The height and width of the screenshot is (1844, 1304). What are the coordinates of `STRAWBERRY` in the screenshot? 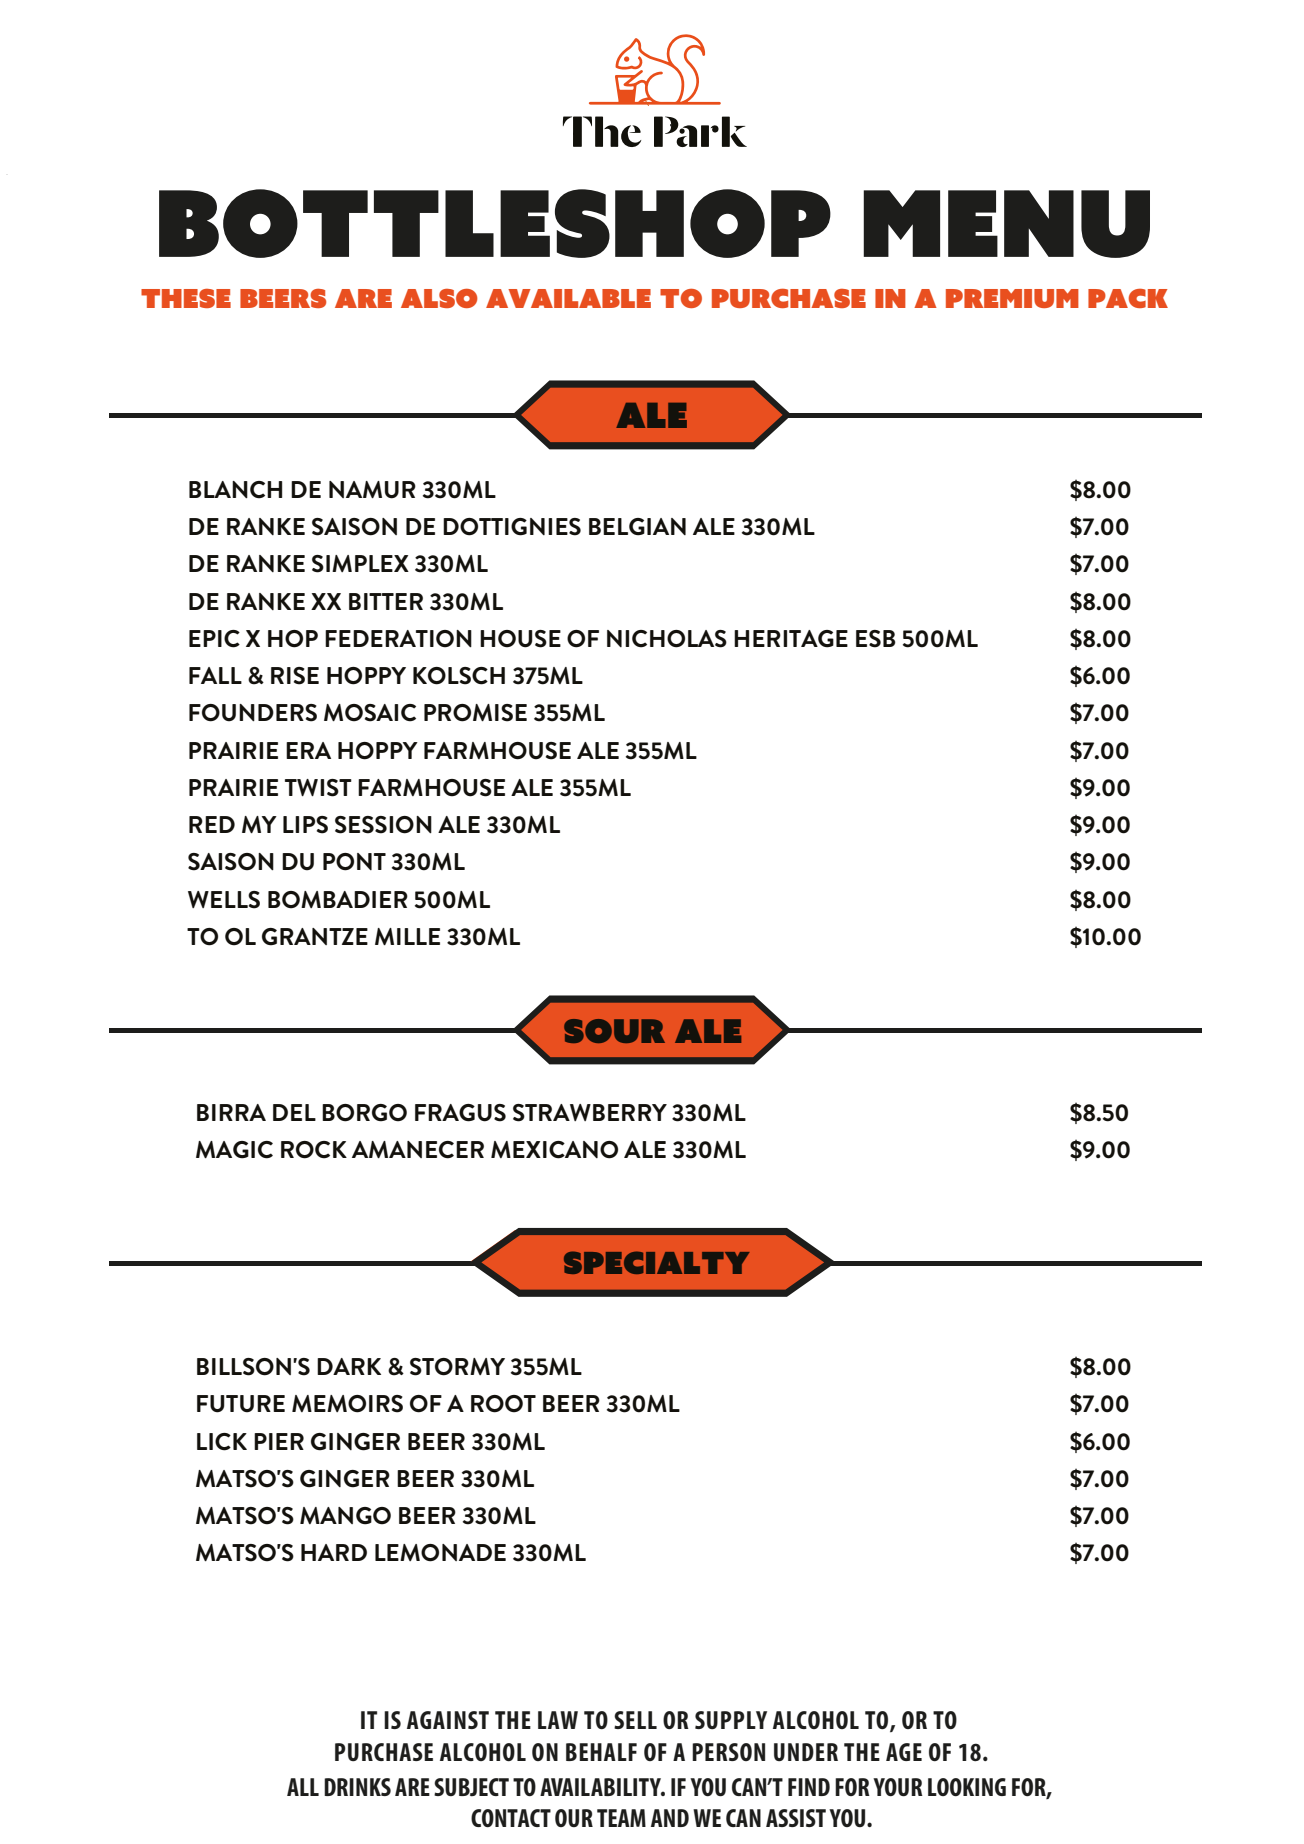 It's located at (590, 1113).
